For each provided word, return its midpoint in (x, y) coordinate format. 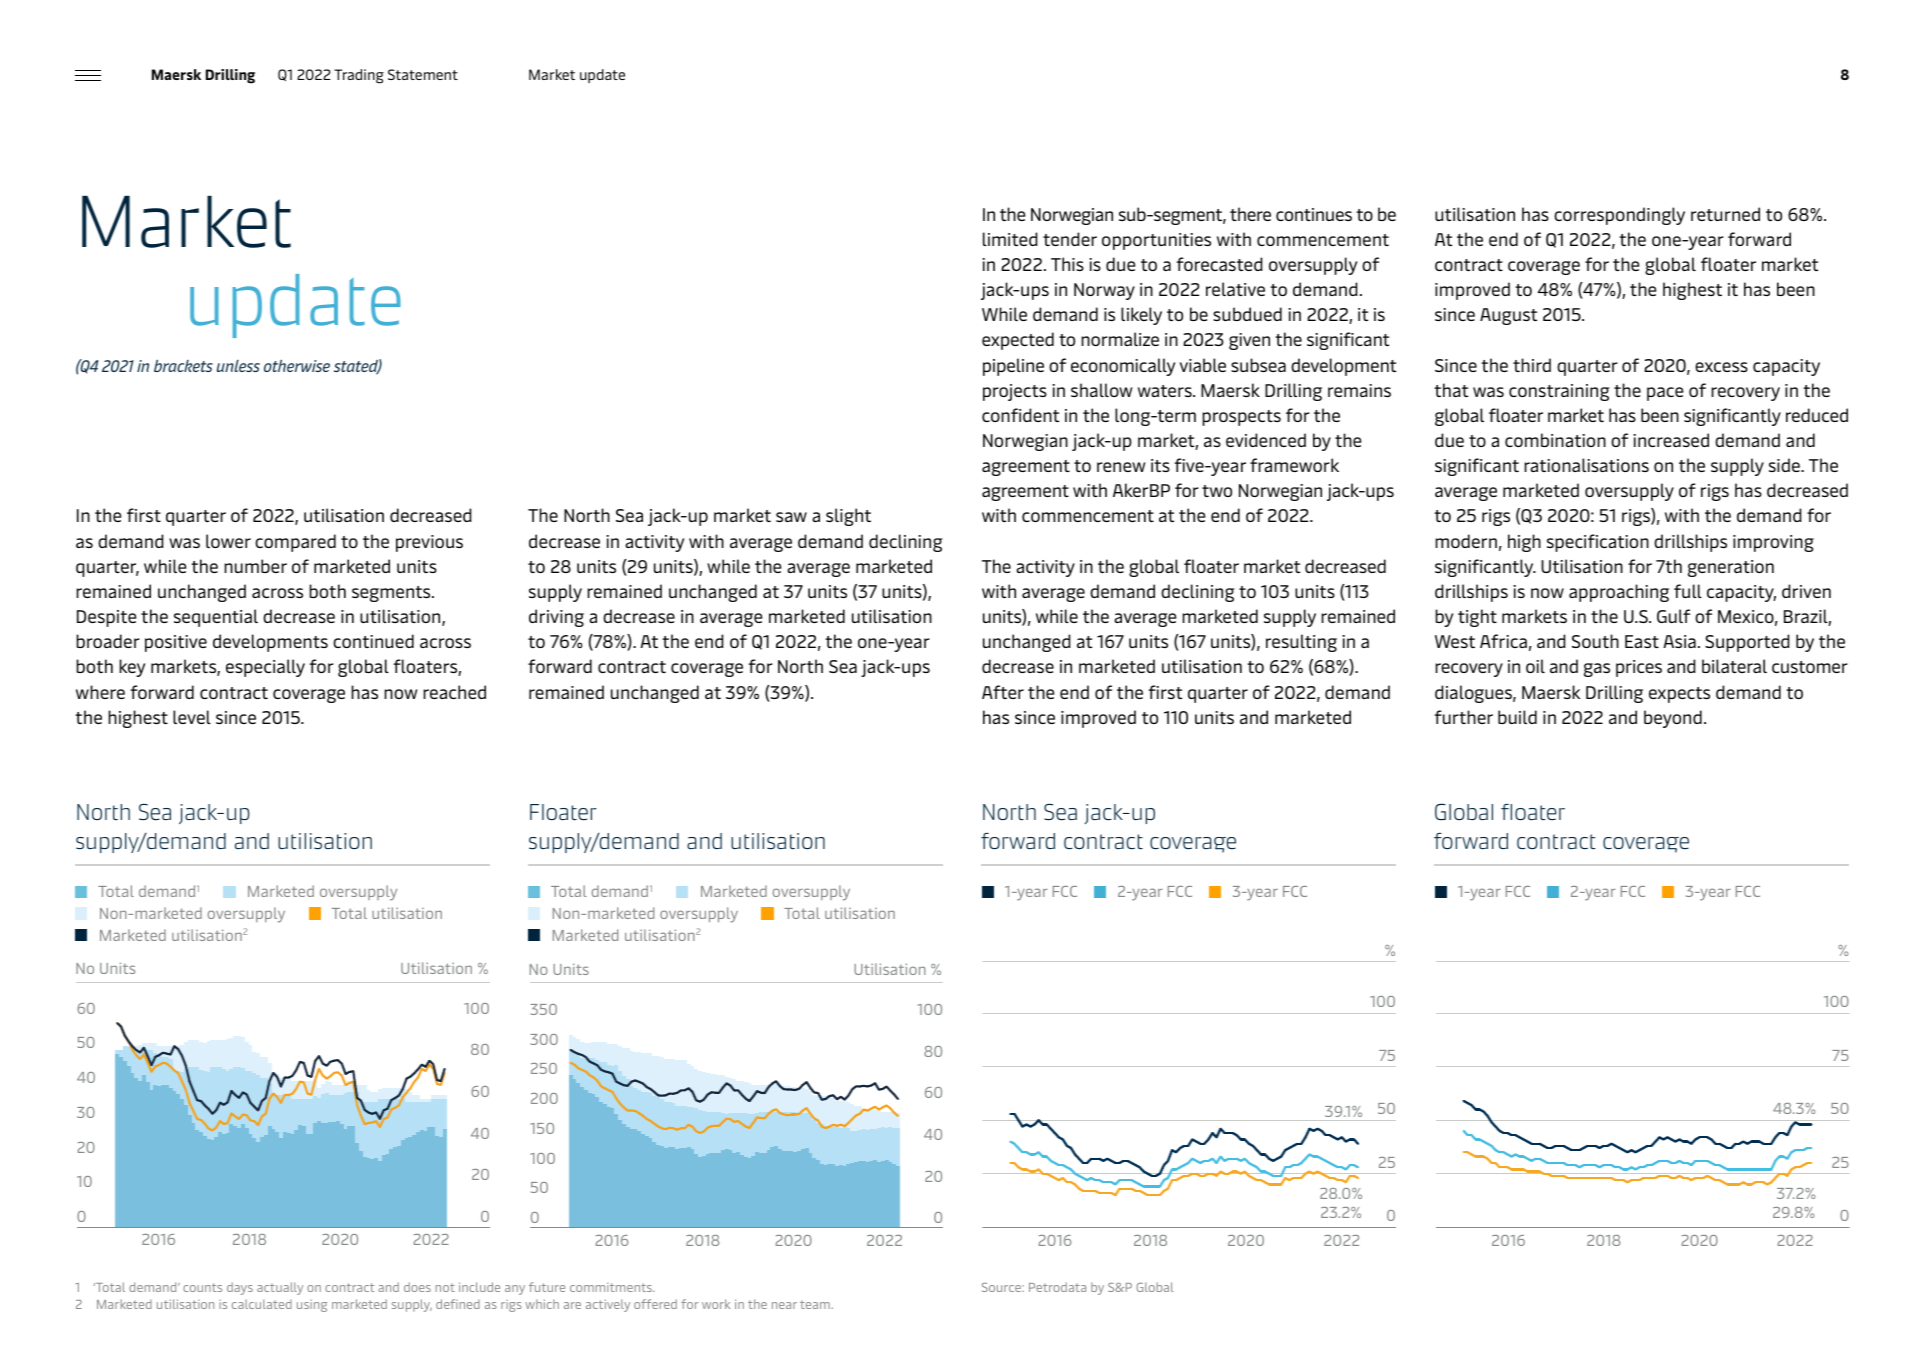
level (192, 717)
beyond (1673, 719)
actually (280, 1288)
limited (1010, 239)
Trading (359, 76)
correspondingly (1619, 216)
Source (1002, 1287)
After (1003, 692)
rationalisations (1586, 465)
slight (848, 517)
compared (295, 543)
